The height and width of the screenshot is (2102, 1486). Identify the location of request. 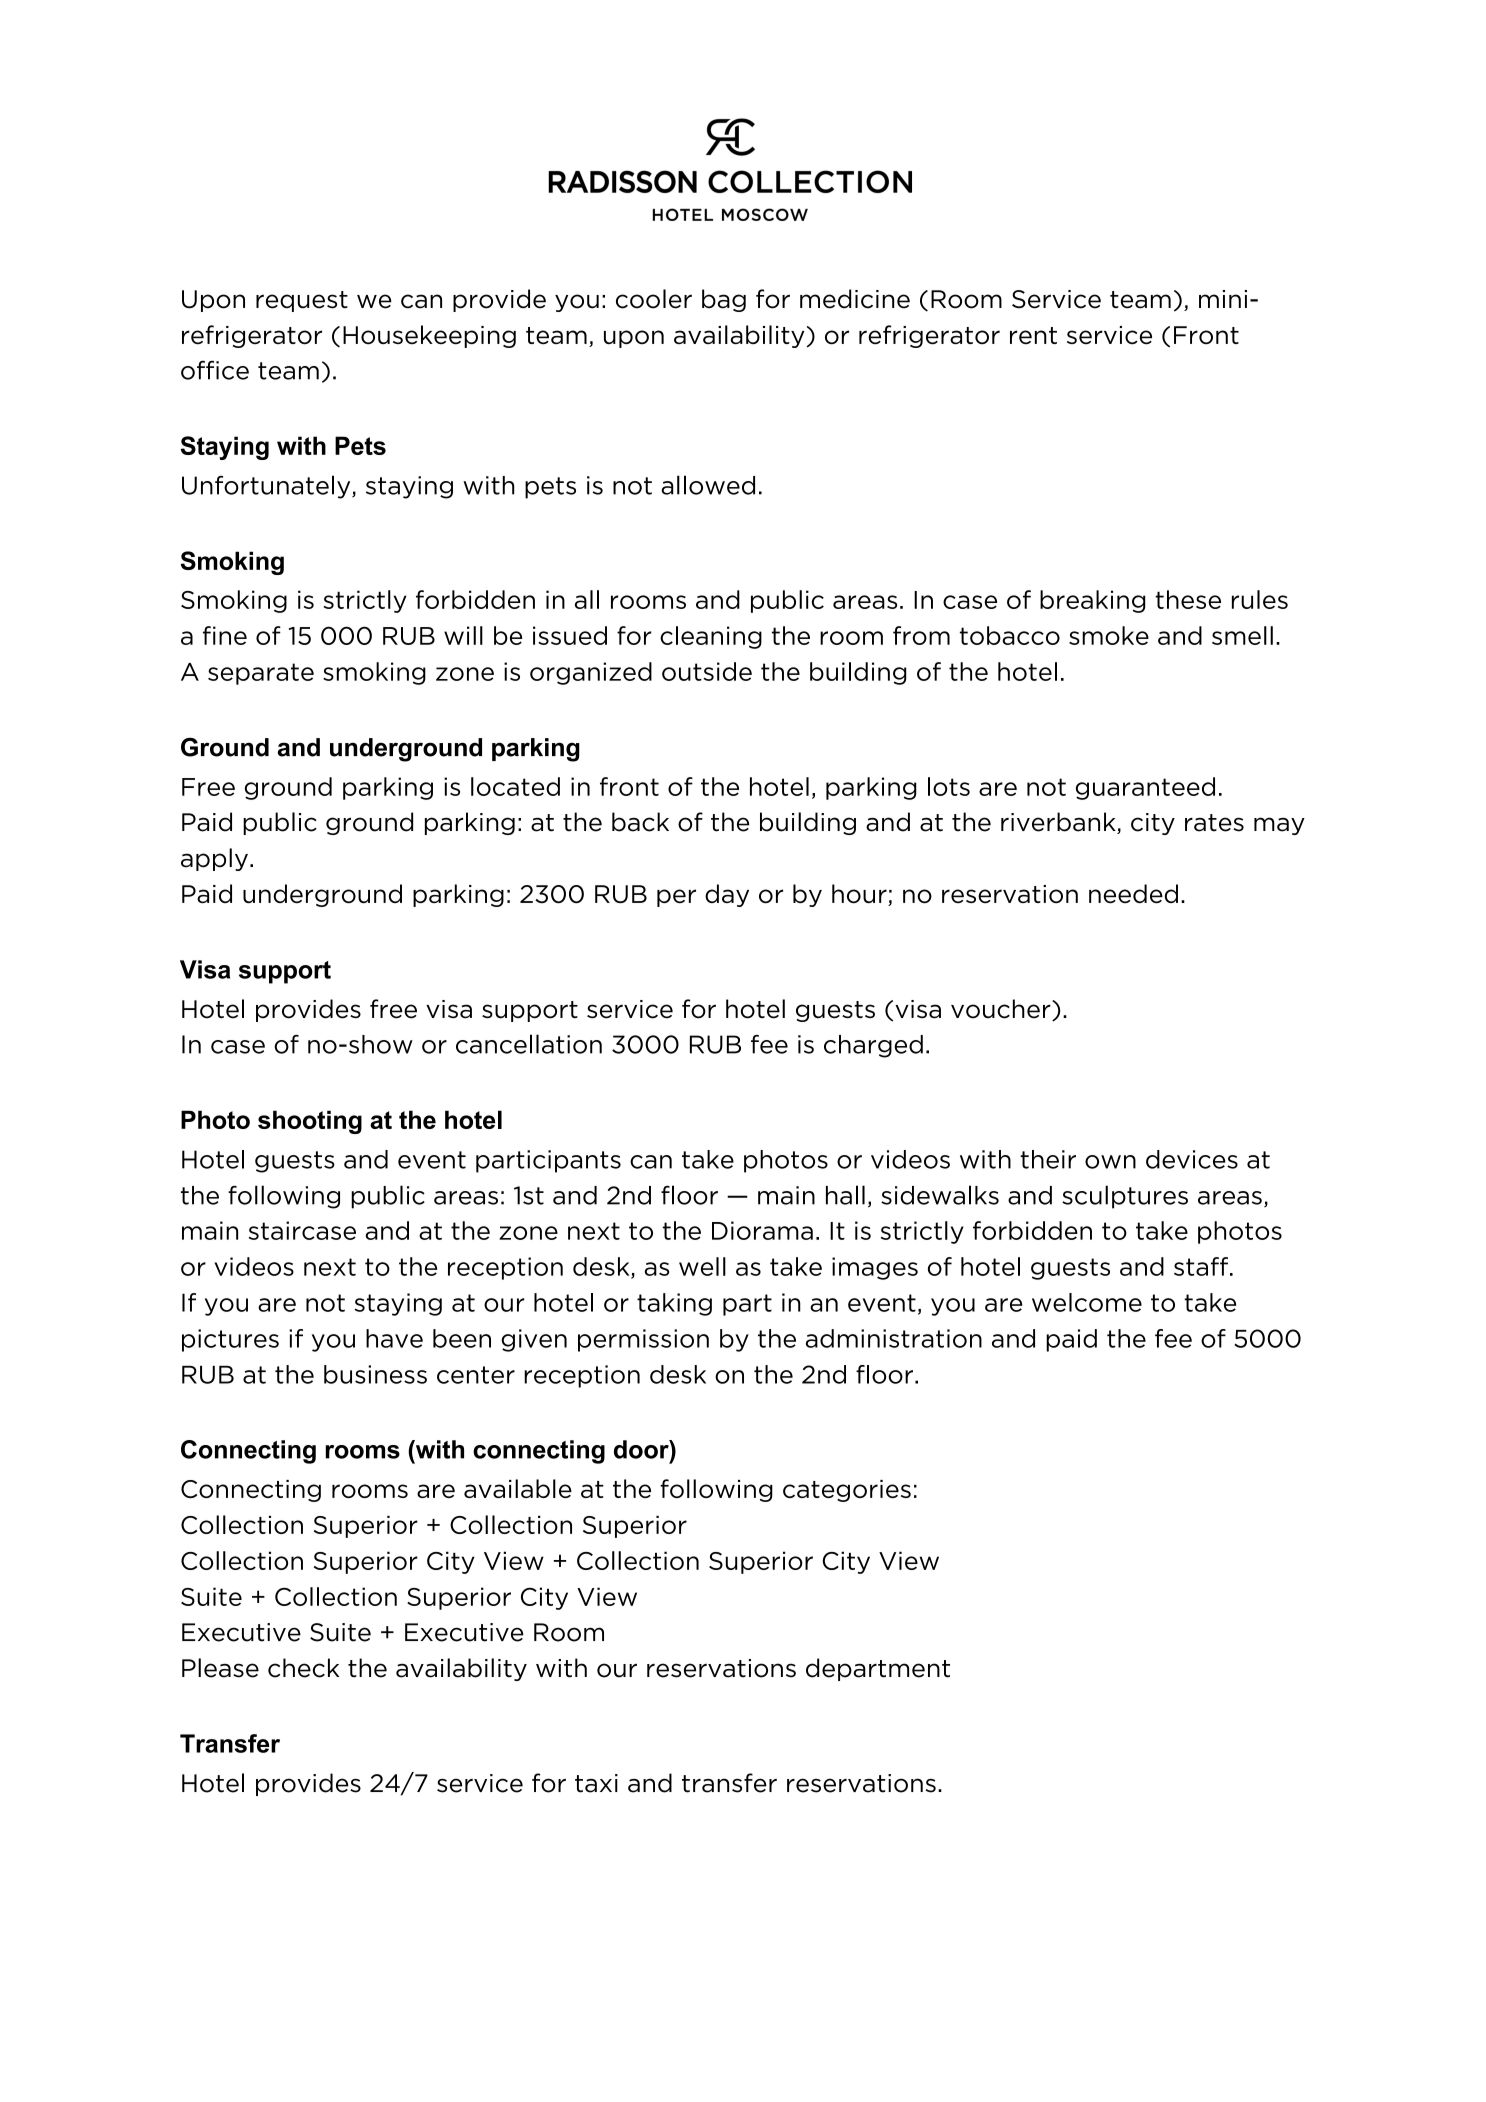
(302, 301).
